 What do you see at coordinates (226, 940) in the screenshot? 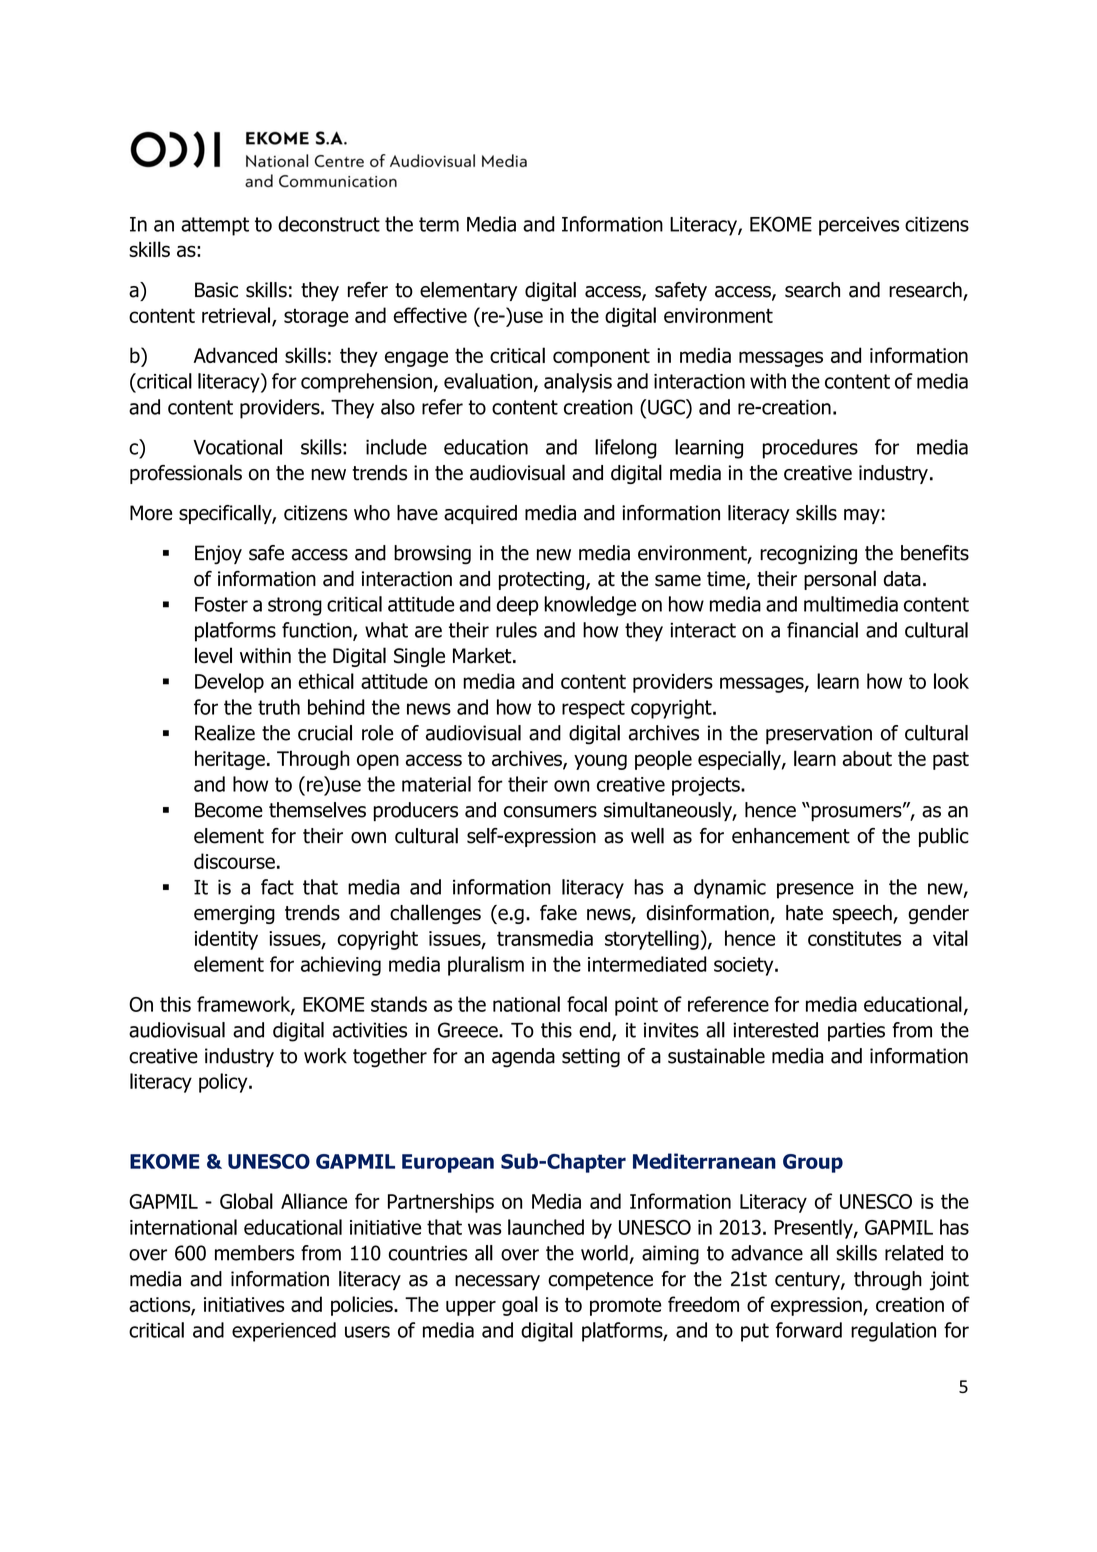
I see `identity` at bounding box center [226, 940].
